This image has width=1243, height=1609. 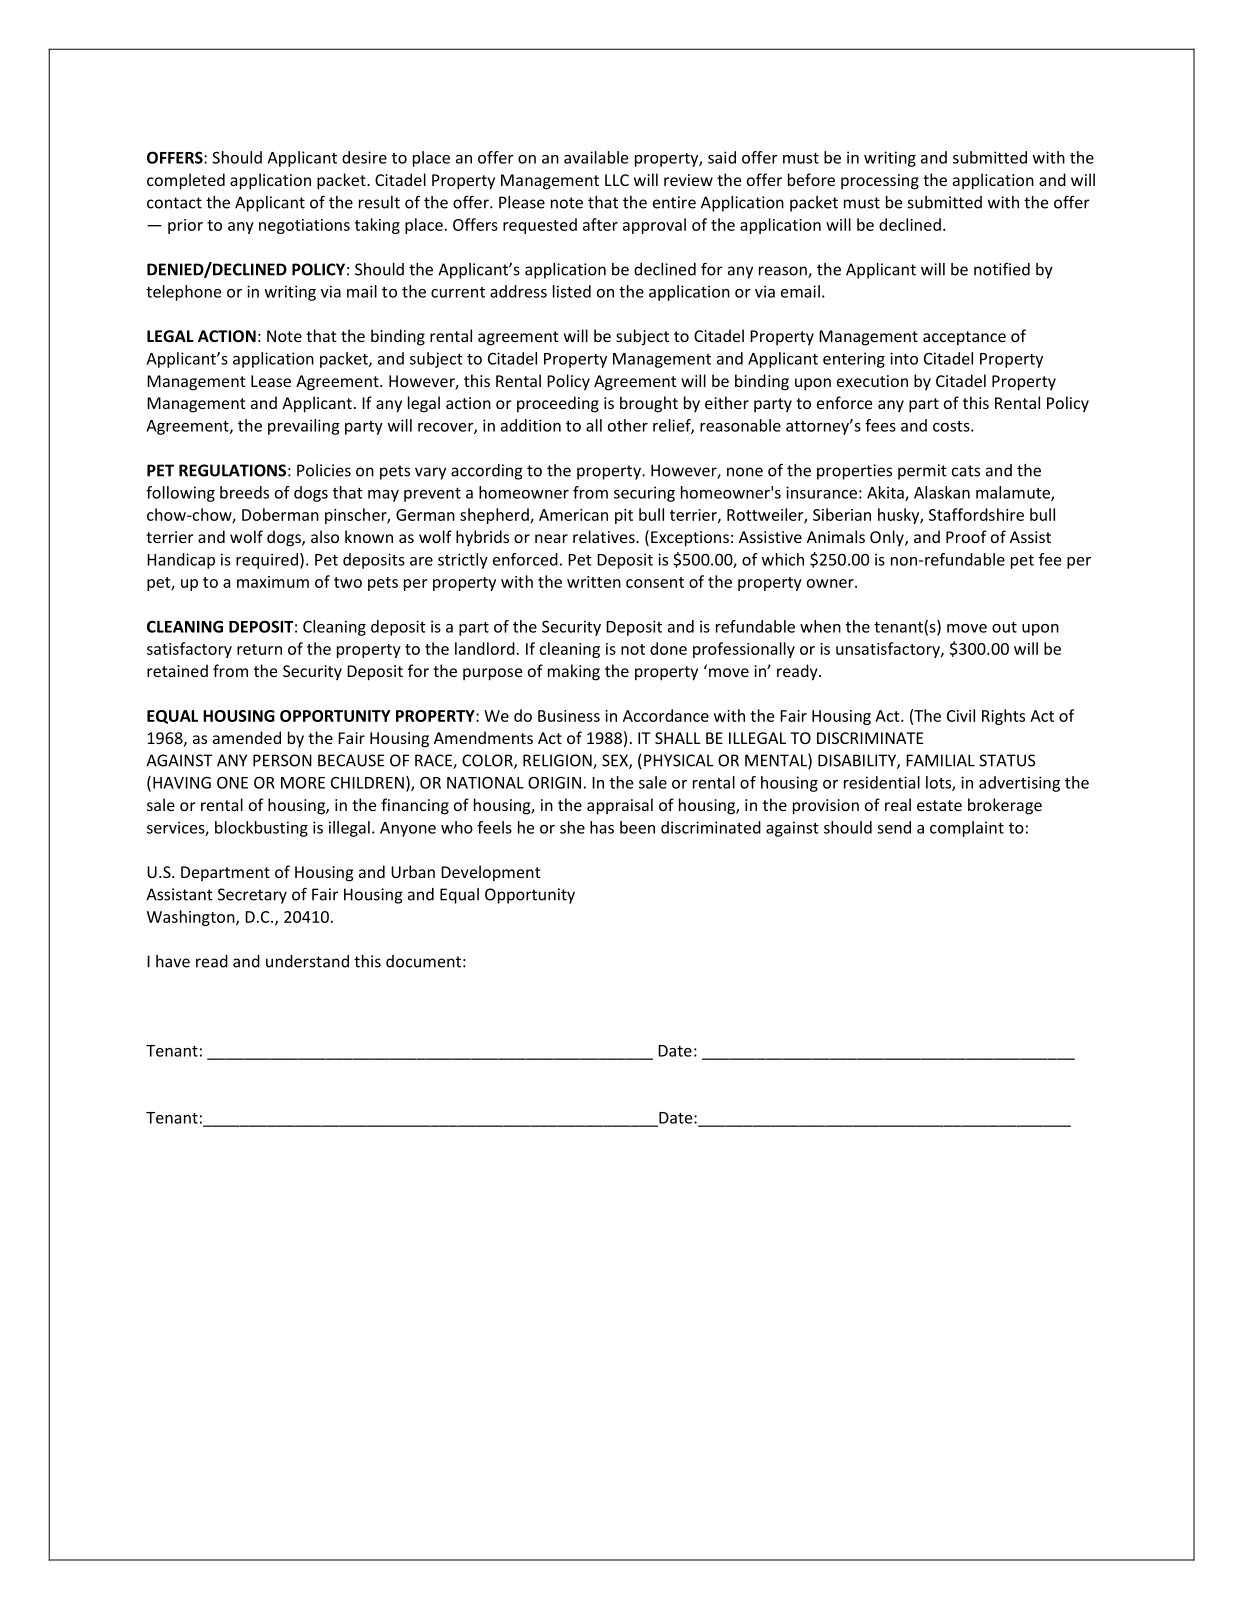 I want to click on understand, so click(x=307, y=961).
